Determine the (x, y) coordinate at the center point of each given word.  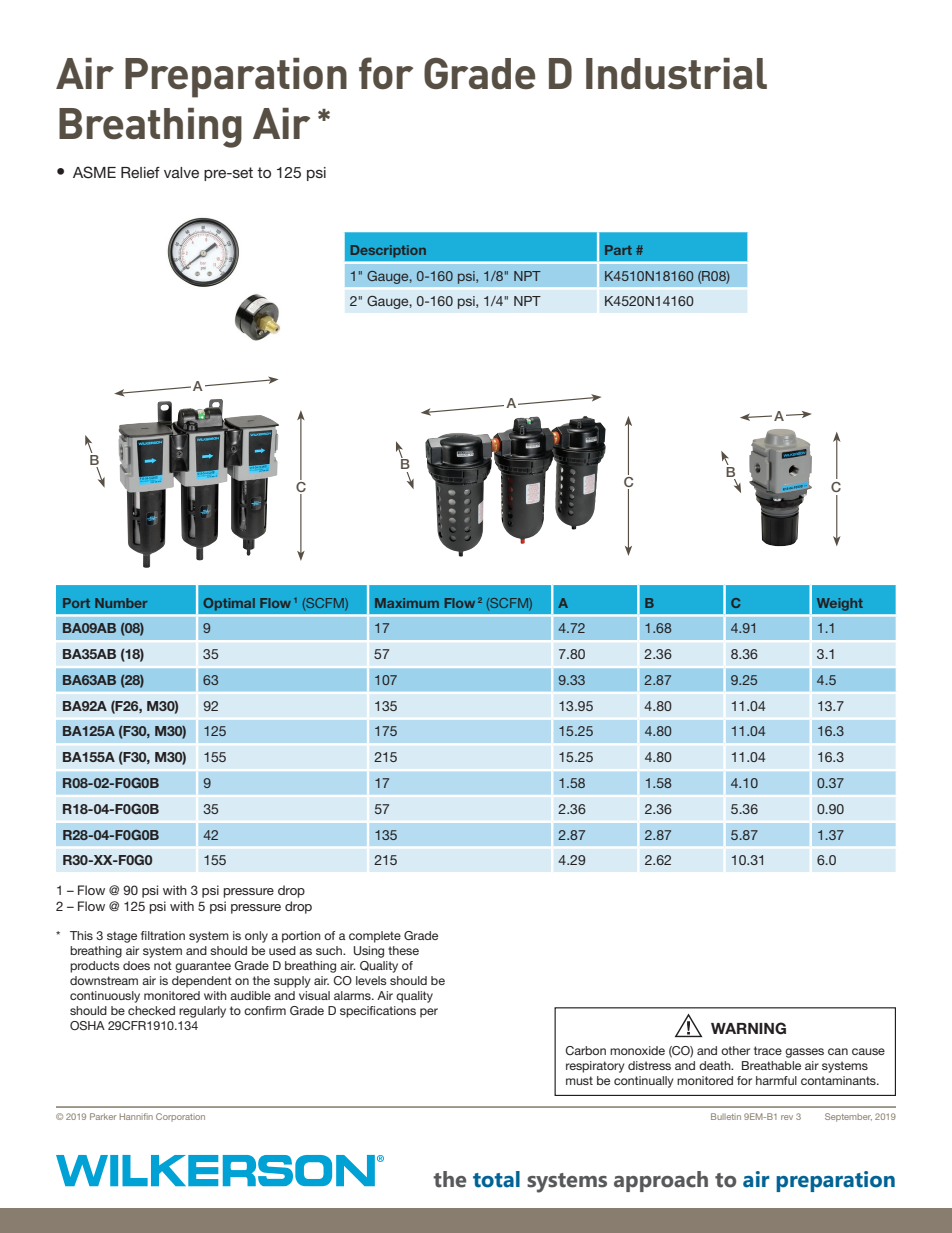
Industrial (676, 74)
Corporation (180, 1117)
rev (787, 1117)
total (496, 1179)
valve (181, 172)
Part (618, 250)
